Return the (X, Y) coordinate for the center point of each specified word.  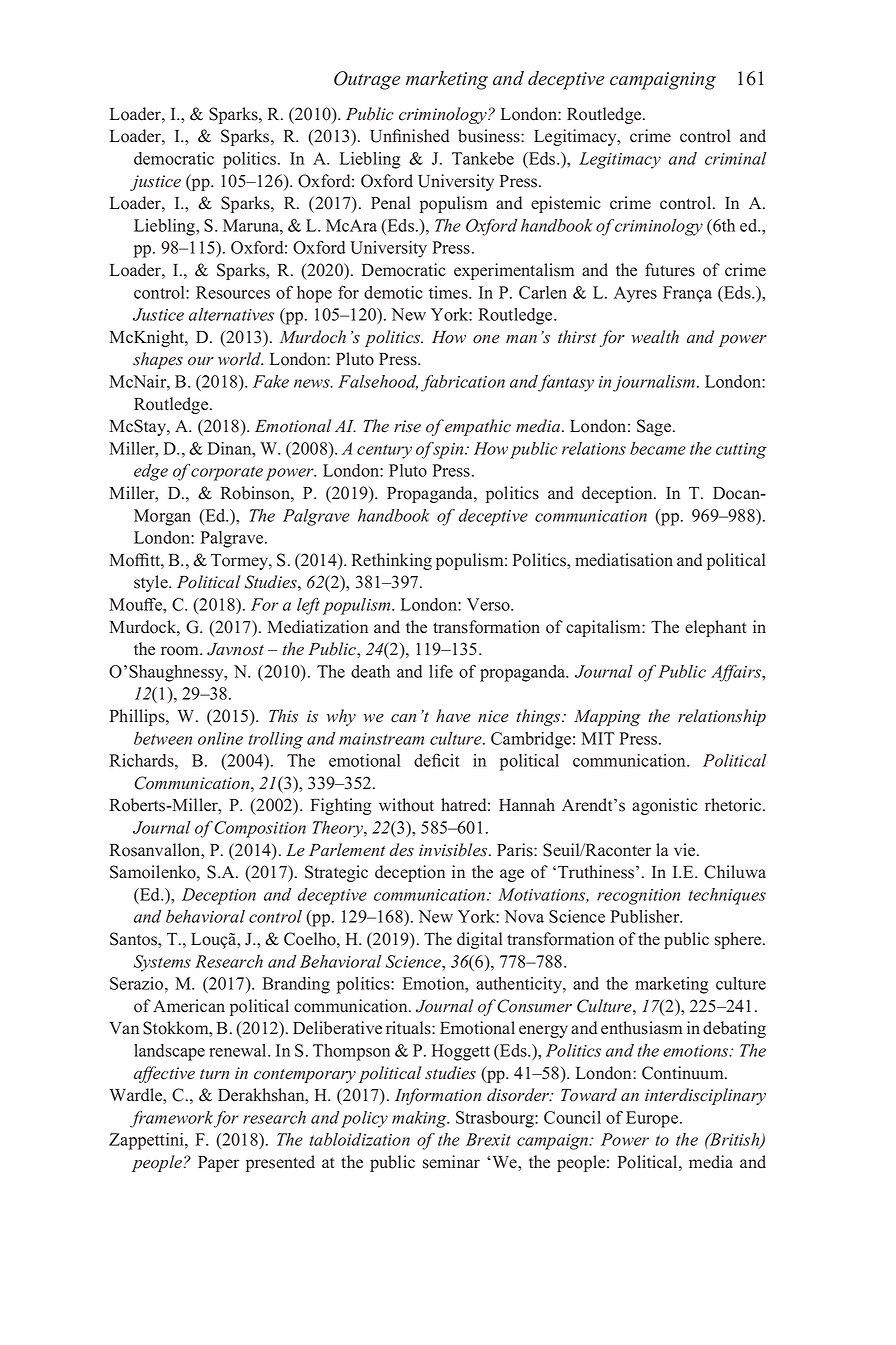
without (406, 805)
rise (407, 426)
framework (171, 1119)
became (658, 448)
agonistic (665, 806)
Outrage (367, 80)
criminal (736, 158)
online (220, 738)
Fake (271, 381)
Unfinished (409, 136)
